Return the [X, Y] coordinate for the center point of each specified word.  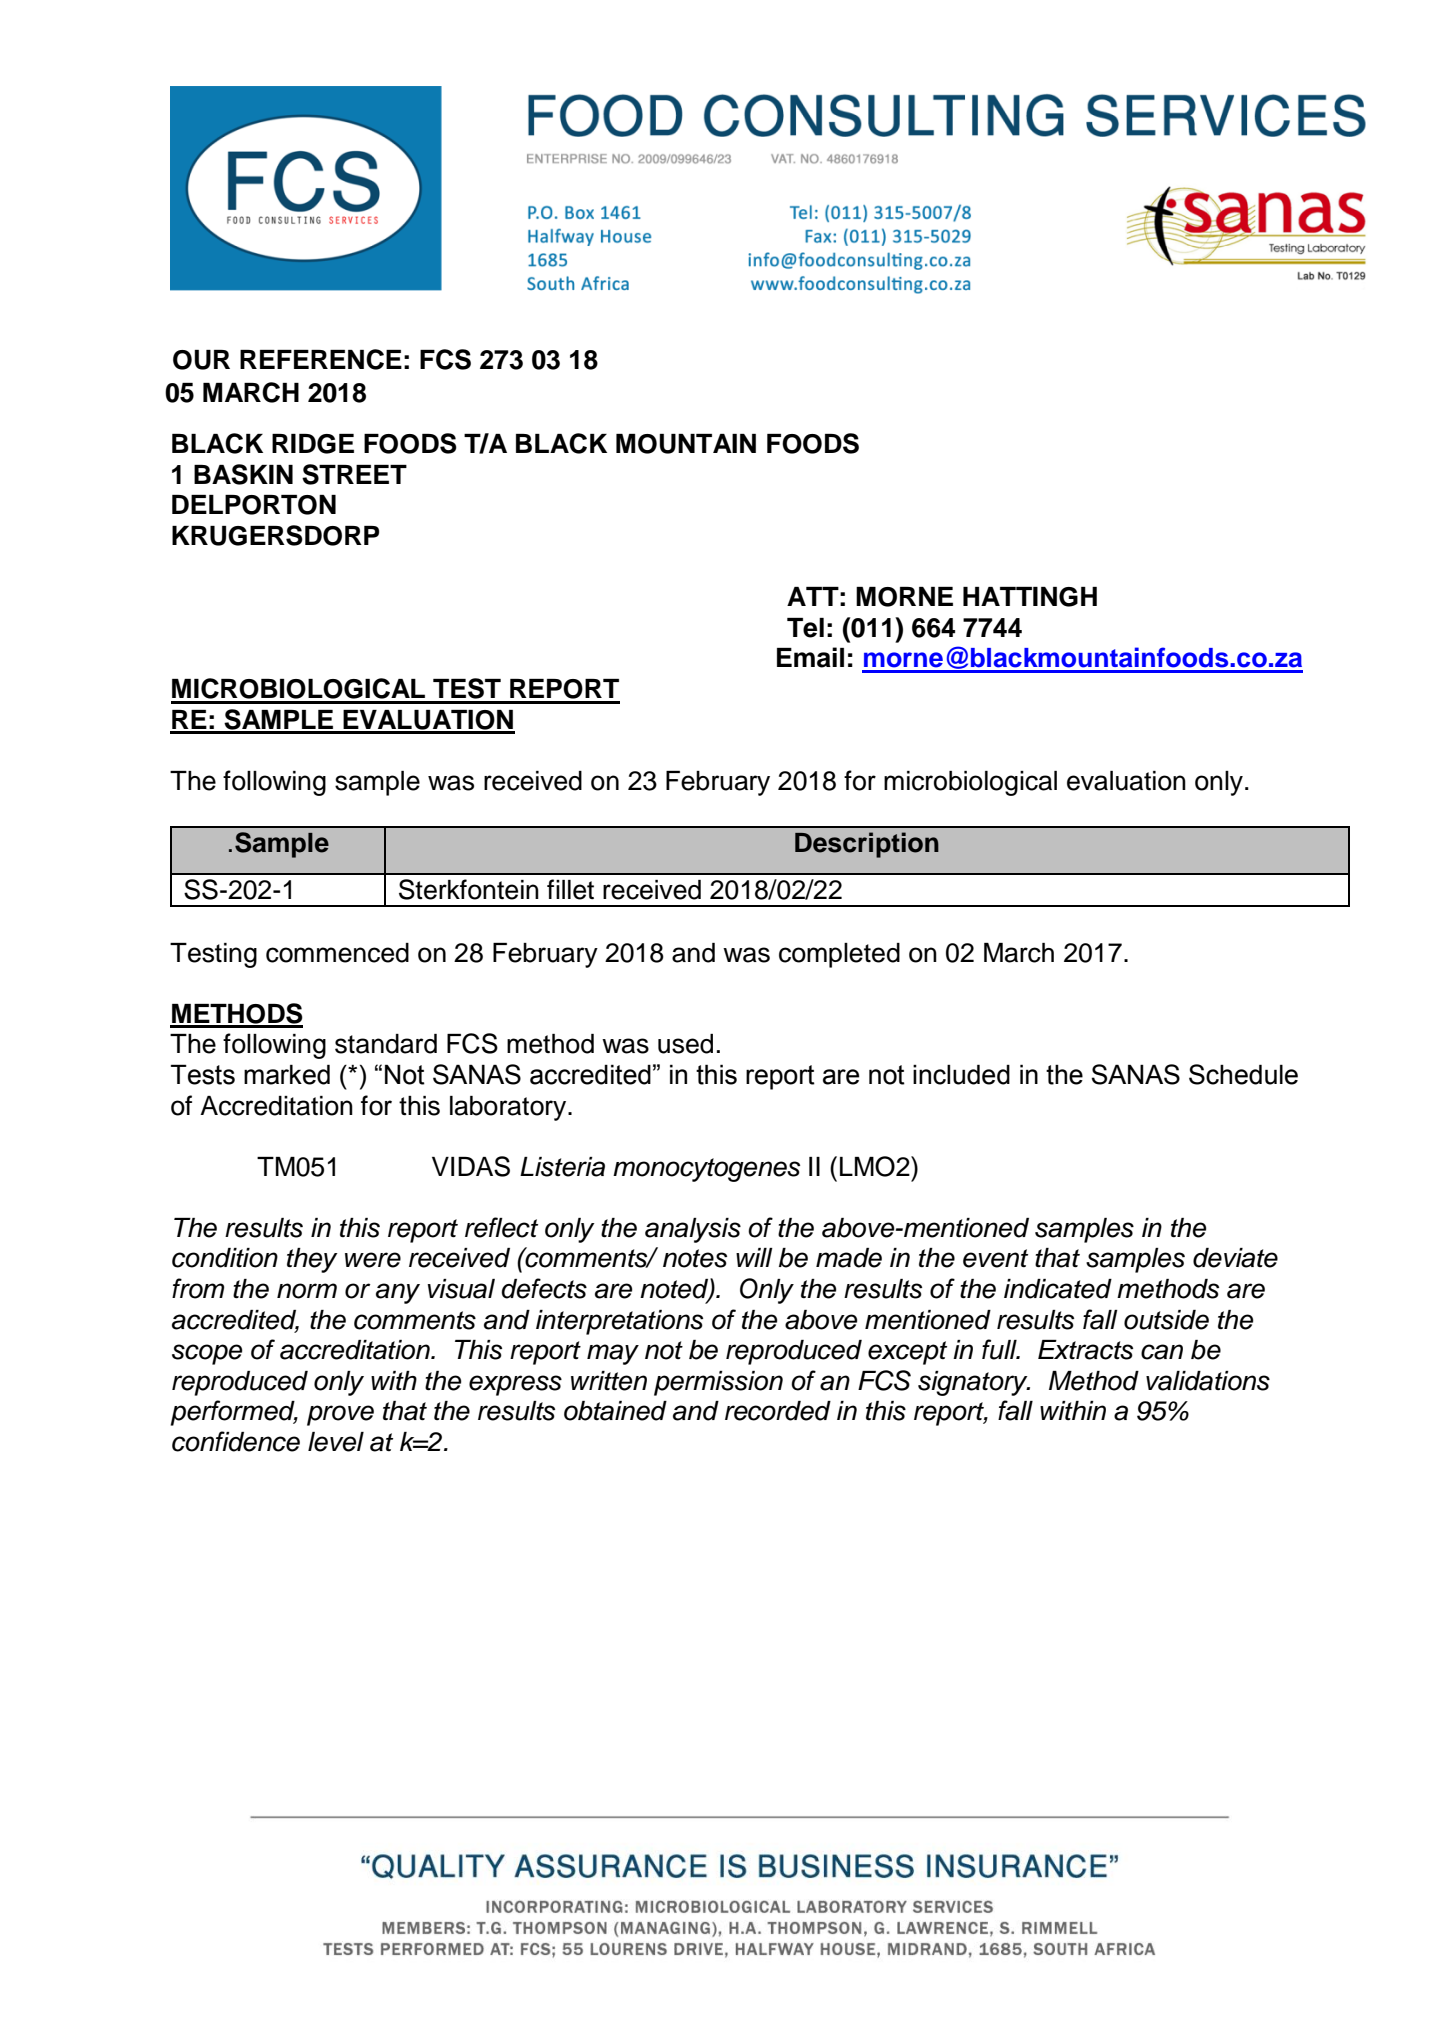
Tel [805, 628]
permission [718, 1383]
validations [1208, 1381]
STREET [354, 474]
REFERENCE [321, 359]
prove [340, 1415]
